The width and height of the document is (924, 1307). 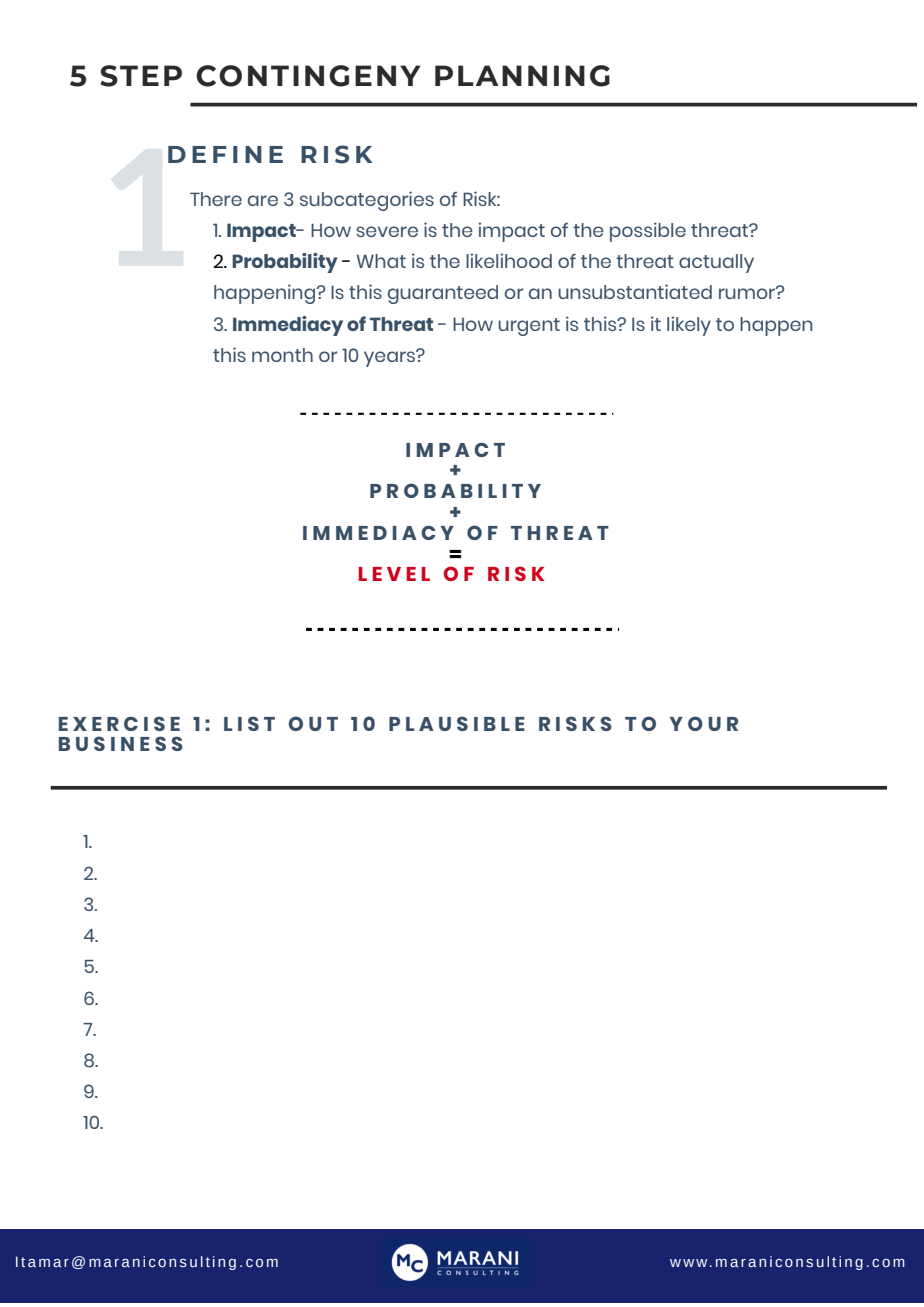 I want to click on There, so click(x=216, y=199).
